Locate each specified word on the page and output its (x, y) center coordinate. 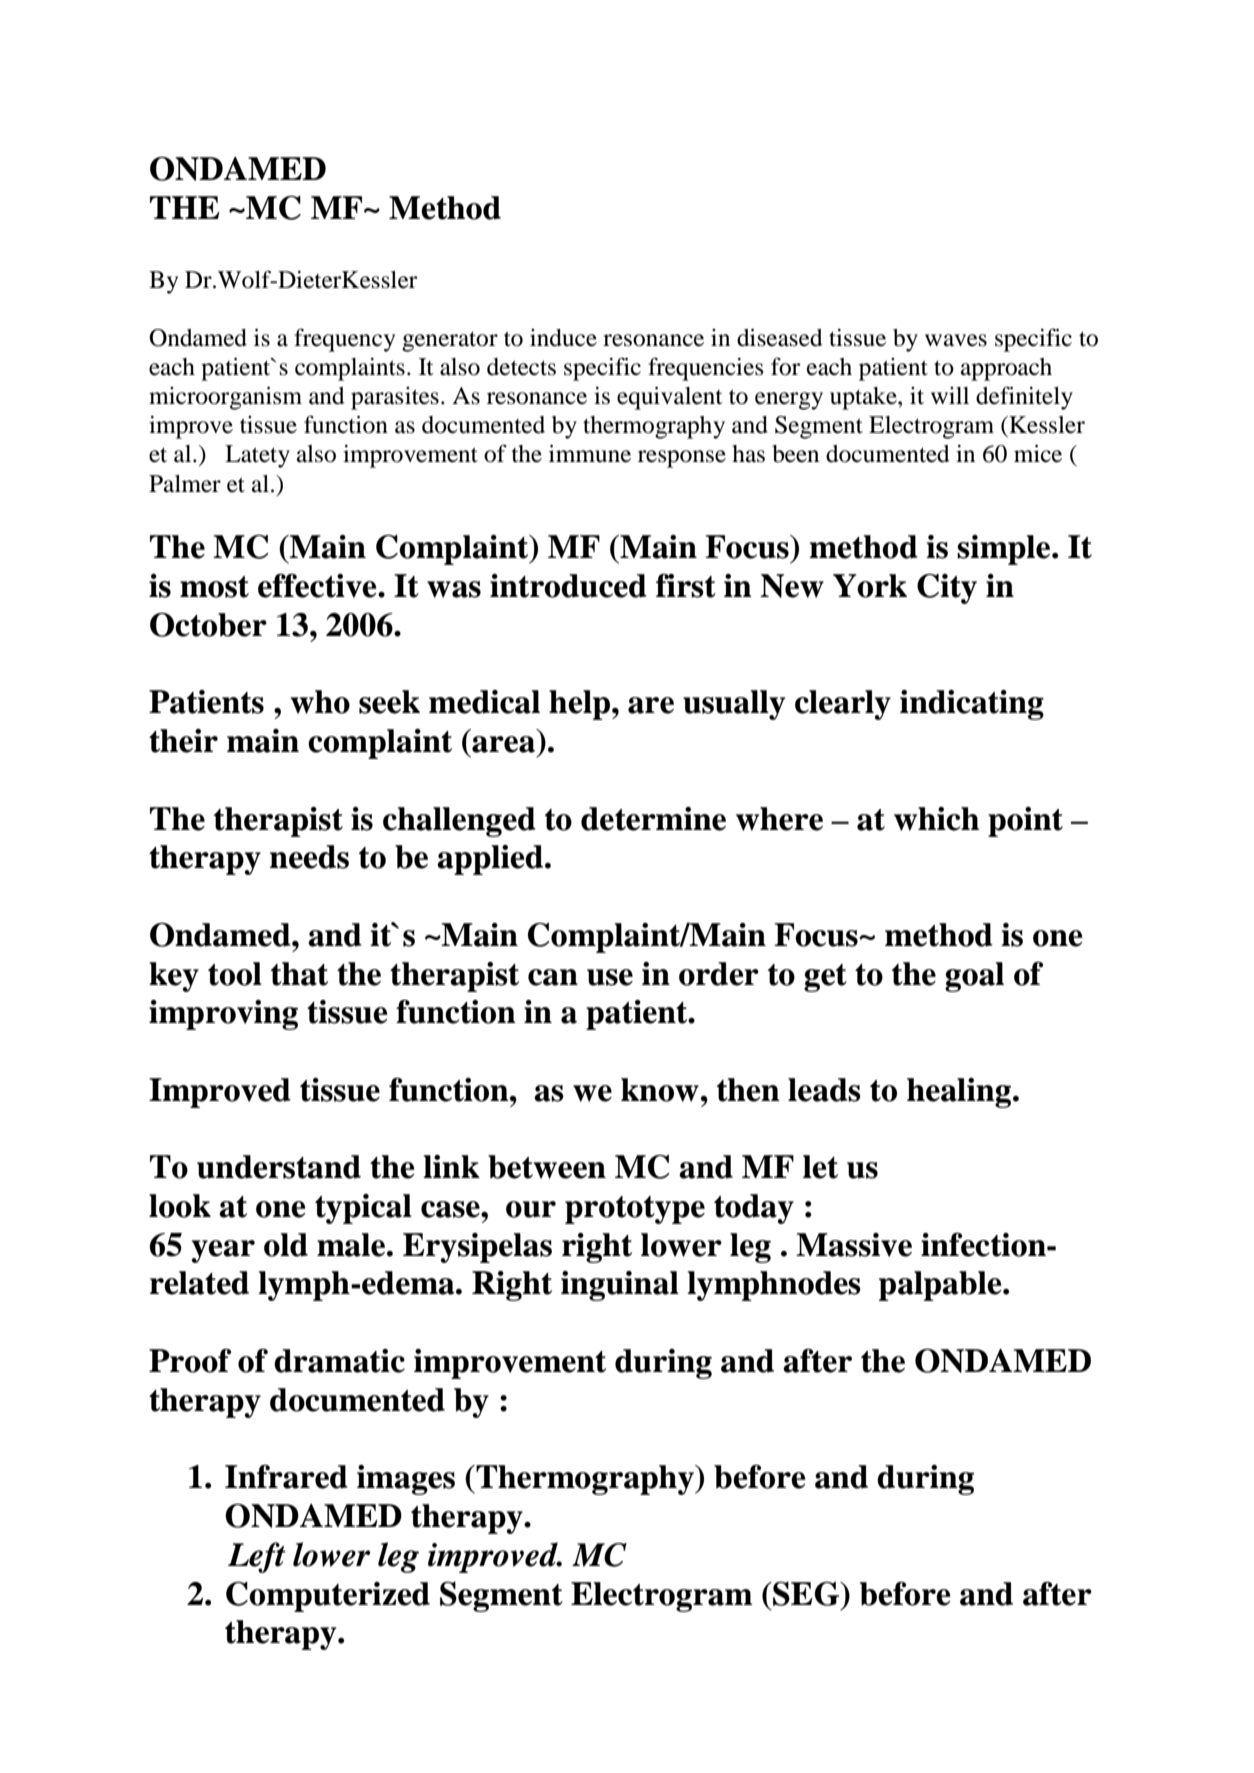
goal (974, 977)
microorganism (225, 398)
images (406, 1480)
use (610, 977)
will (950, 395)
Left (257, 1557)
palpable (941, 1286)
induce (563, 338)
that (299, 974)
